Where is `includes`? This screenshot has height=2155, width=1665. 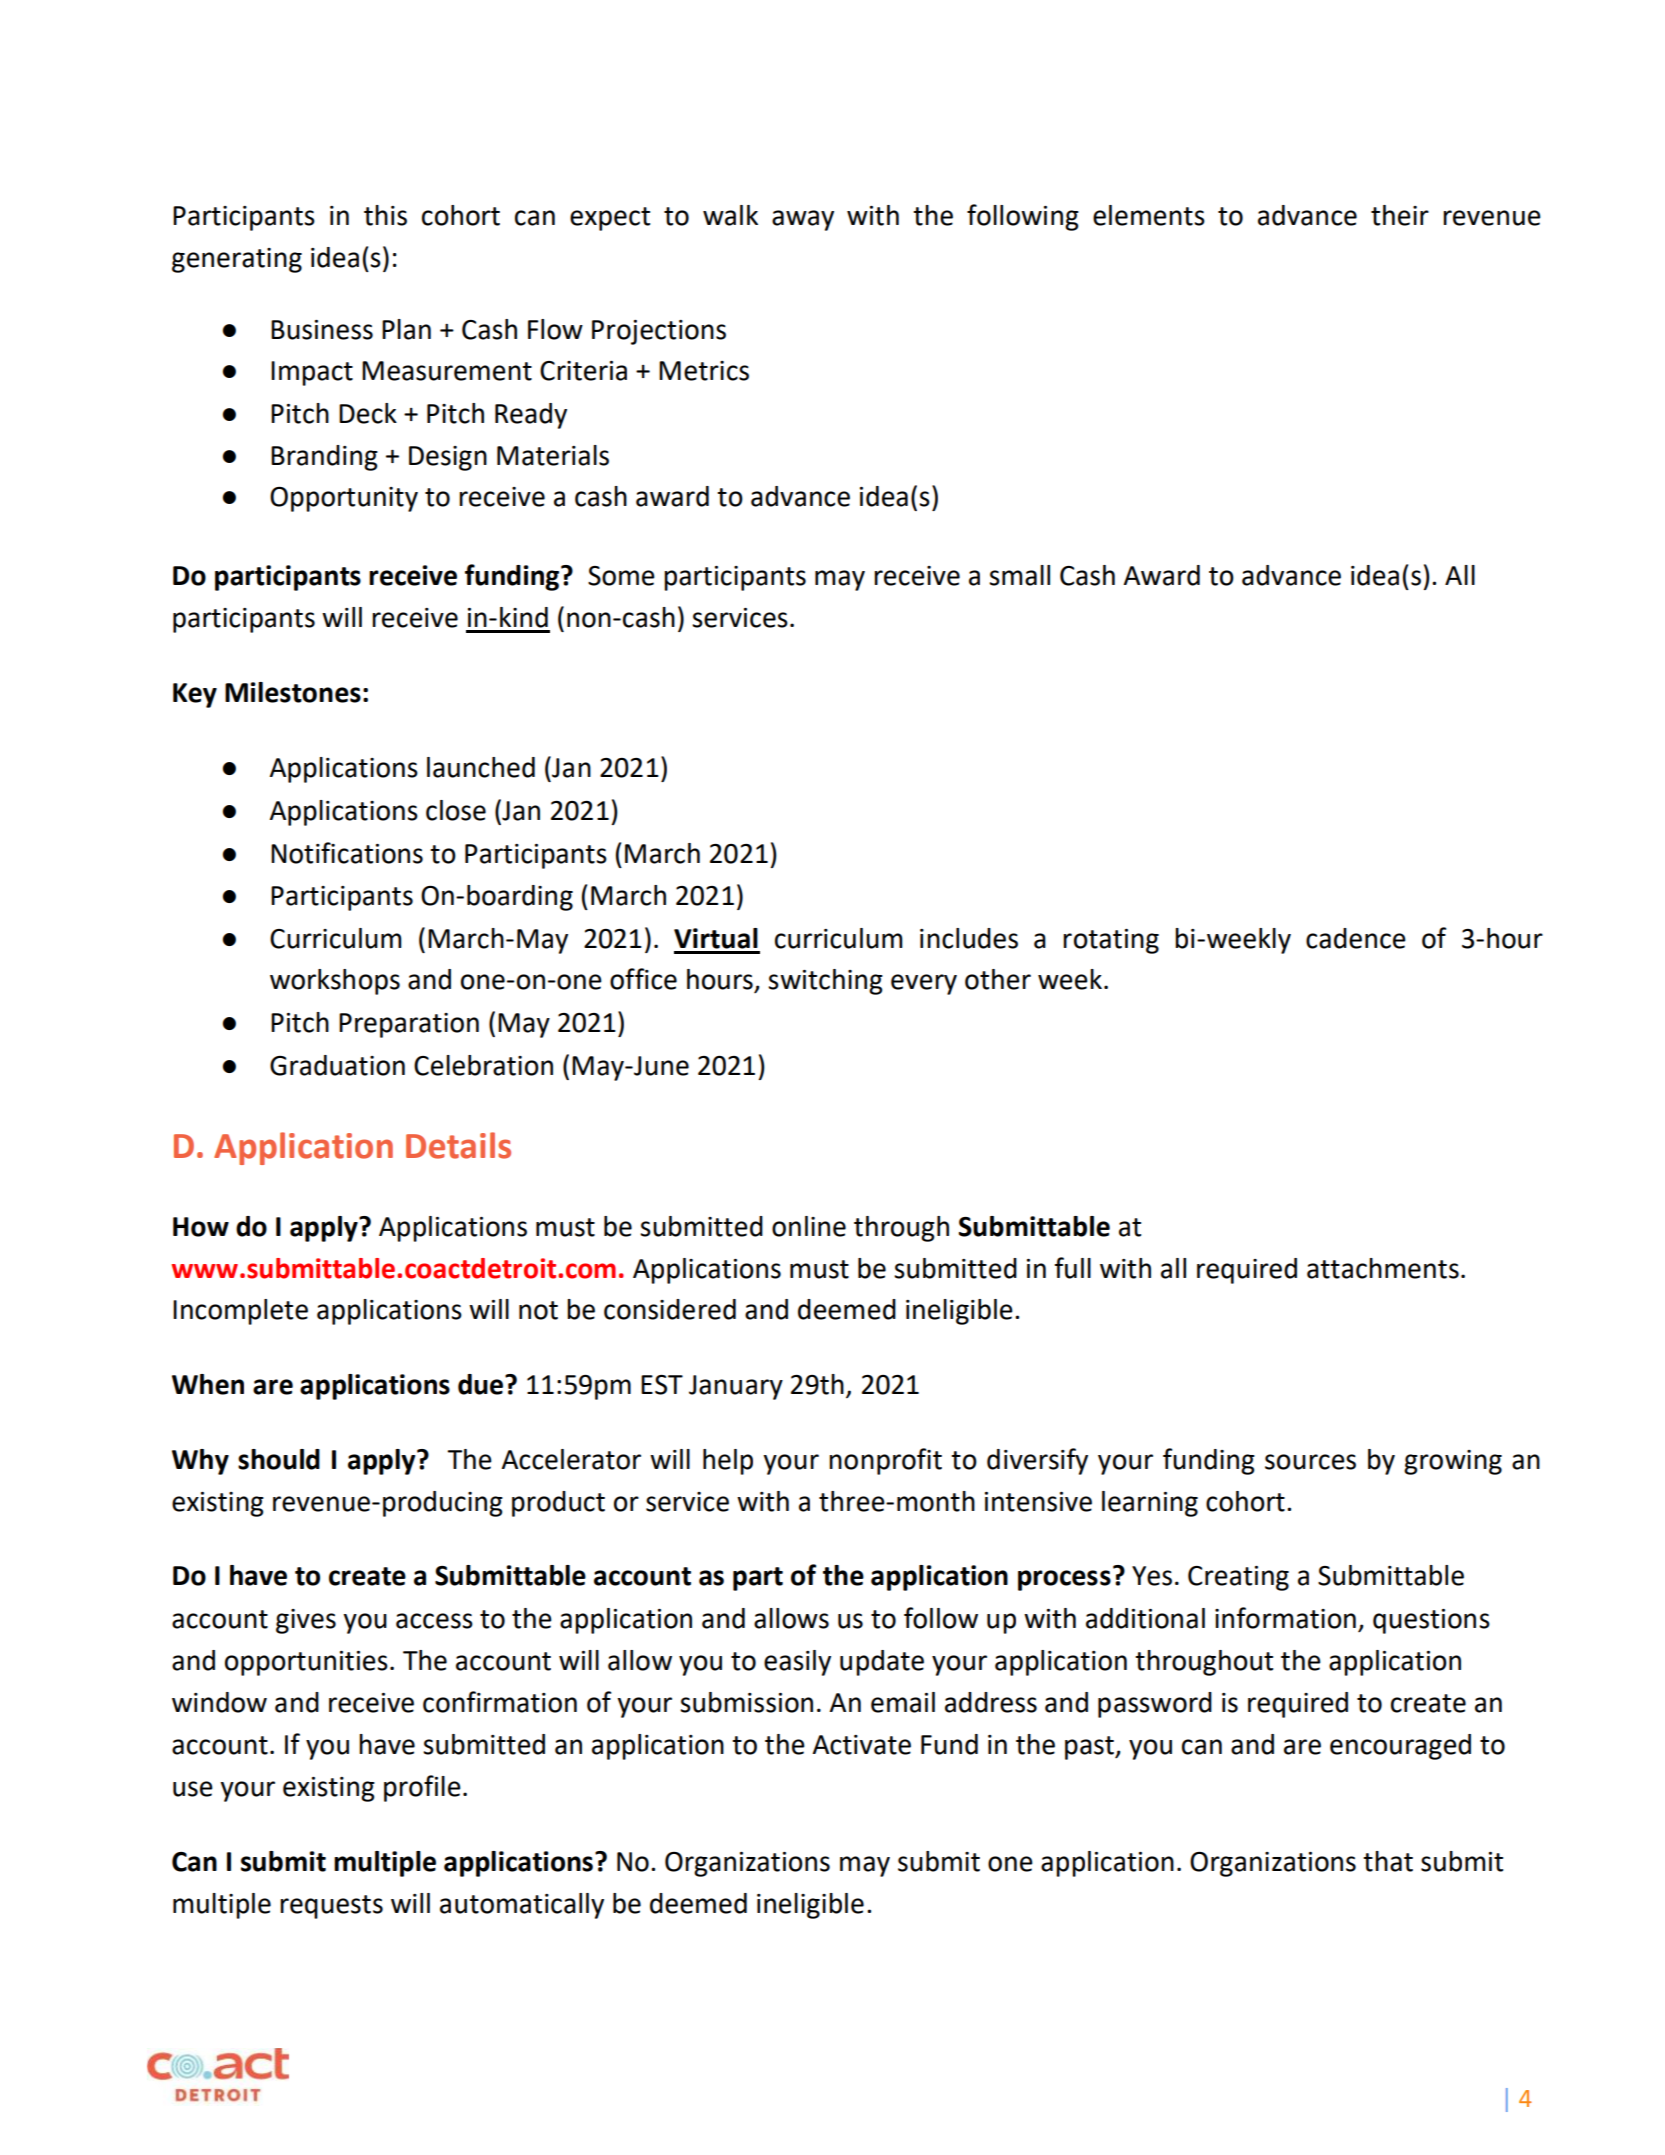 includes is located at coordinates (969, 938).
